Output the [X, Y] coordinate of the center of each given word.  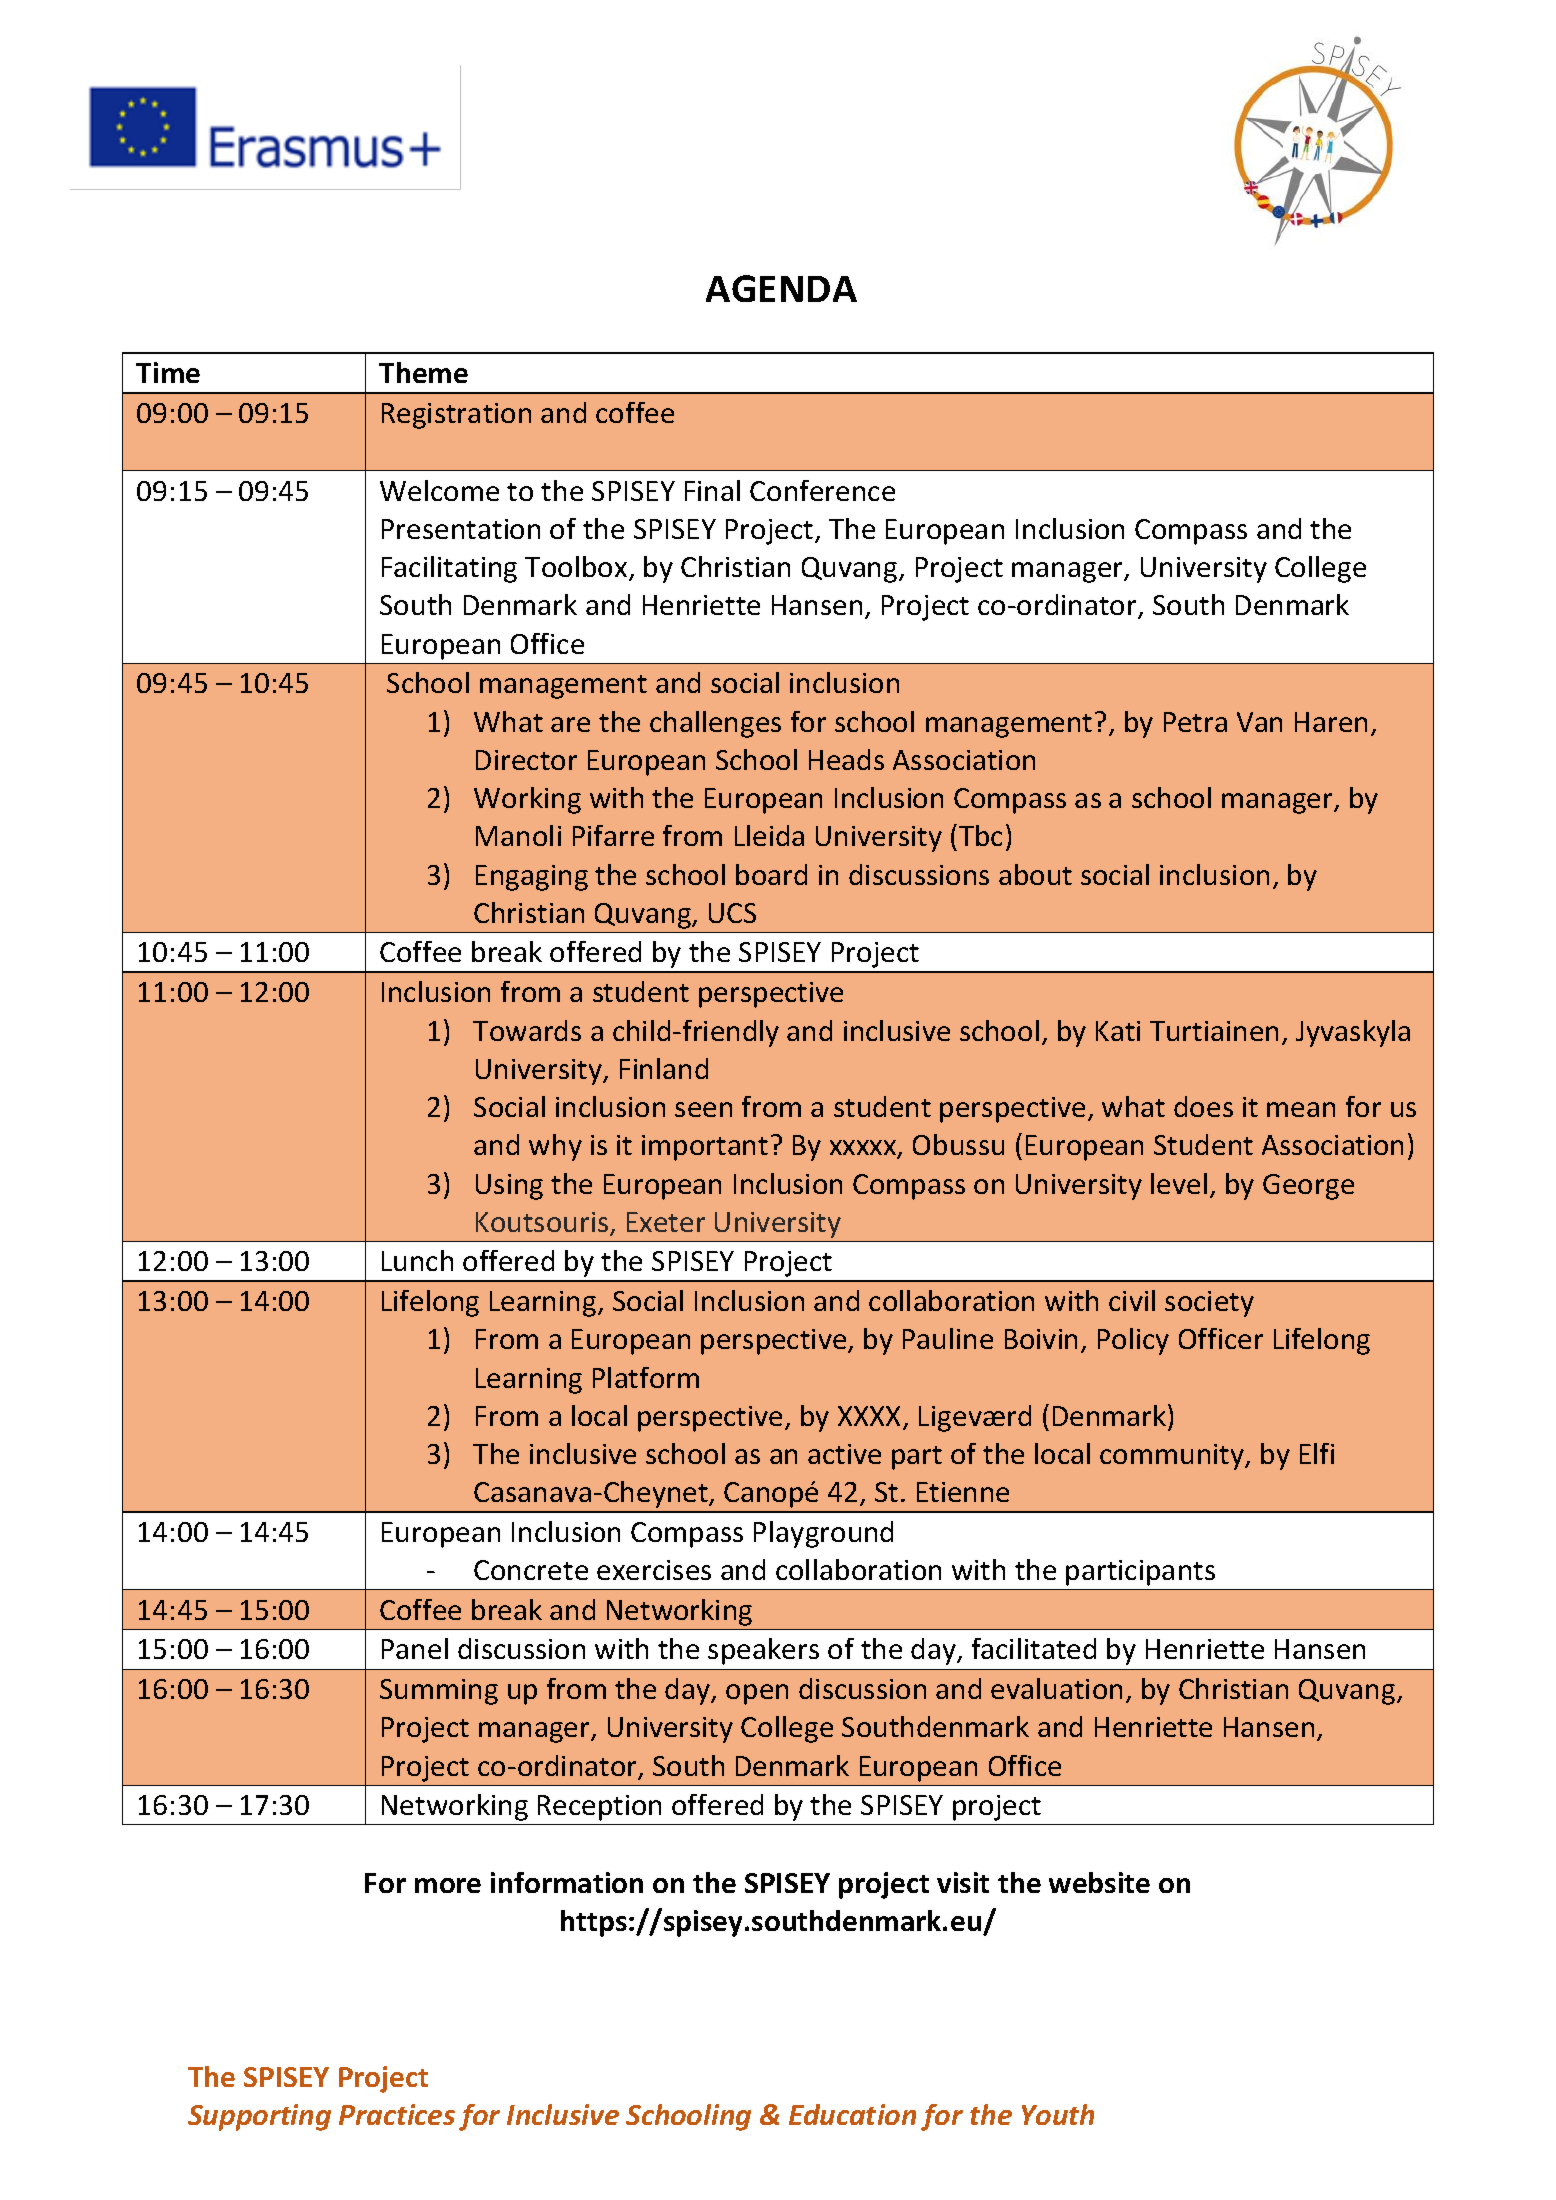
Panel [415, 1648]
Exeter [666, 1222]
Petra [1195, 722]
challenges [715, 724]
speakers [763, 1651]
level [1179, 1183]
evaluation [1056, 1688]
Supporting [259, 2117]
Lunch [417, 1260]
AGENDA [781, 288]
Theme [423, 372]
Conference [822, 490]
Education [852, 2114]
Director [526, 760]
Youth [1058, 2114]
